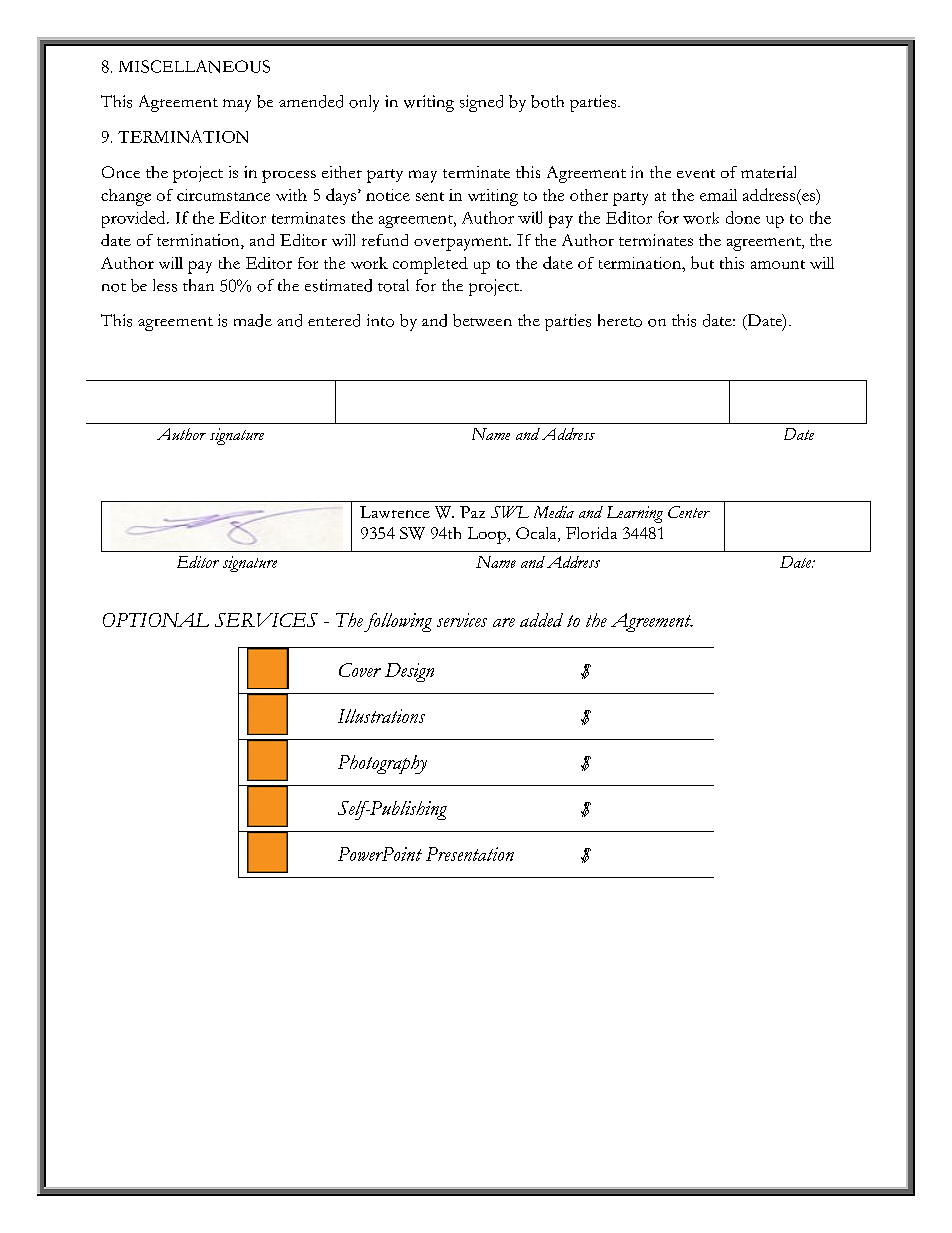 The image size is (952, 1233). I want to click on between, so click(482, 320).
